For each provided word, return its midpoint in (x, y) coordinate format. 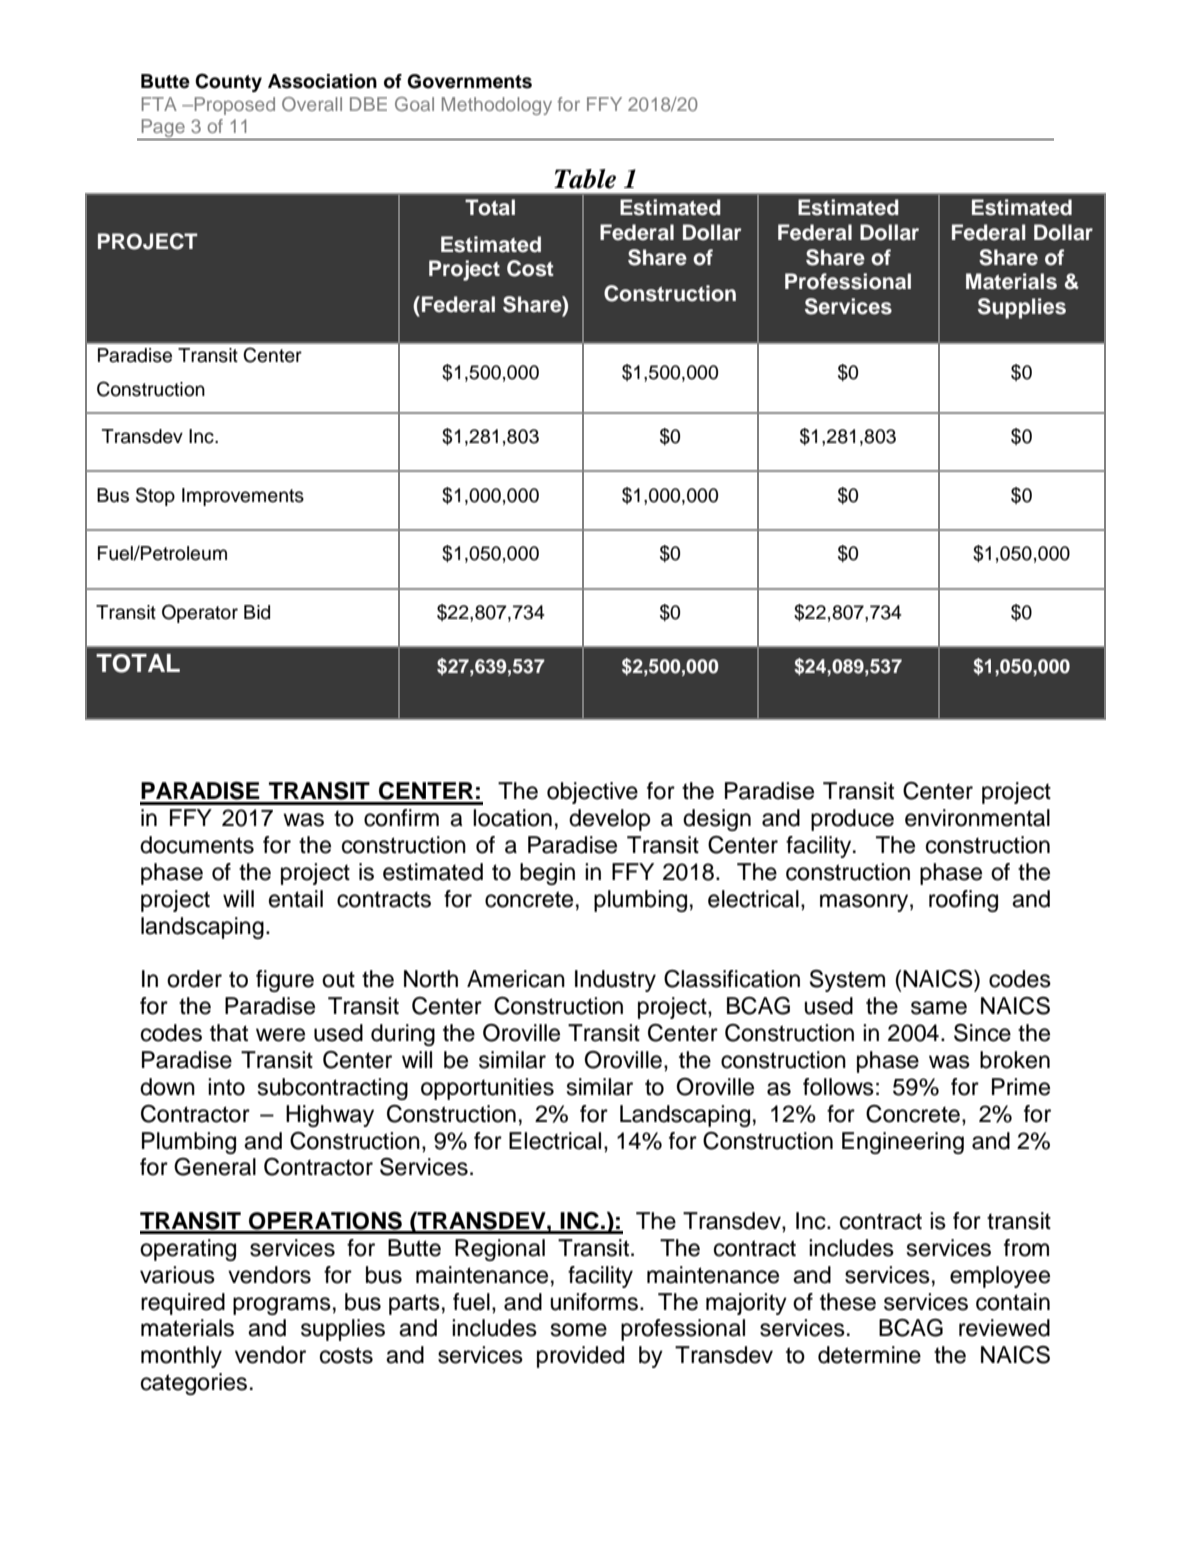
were (280, 1035)
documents (197, 845)
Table (585, 179)
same (939, 1008)
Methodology (497, 106)
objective (592, 793)
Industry (615, 981)
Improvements (243, 497)
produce (852, 820)
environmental (977, 818)
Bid (257, 612)
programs (282, 1306)
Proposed (233, 106)
